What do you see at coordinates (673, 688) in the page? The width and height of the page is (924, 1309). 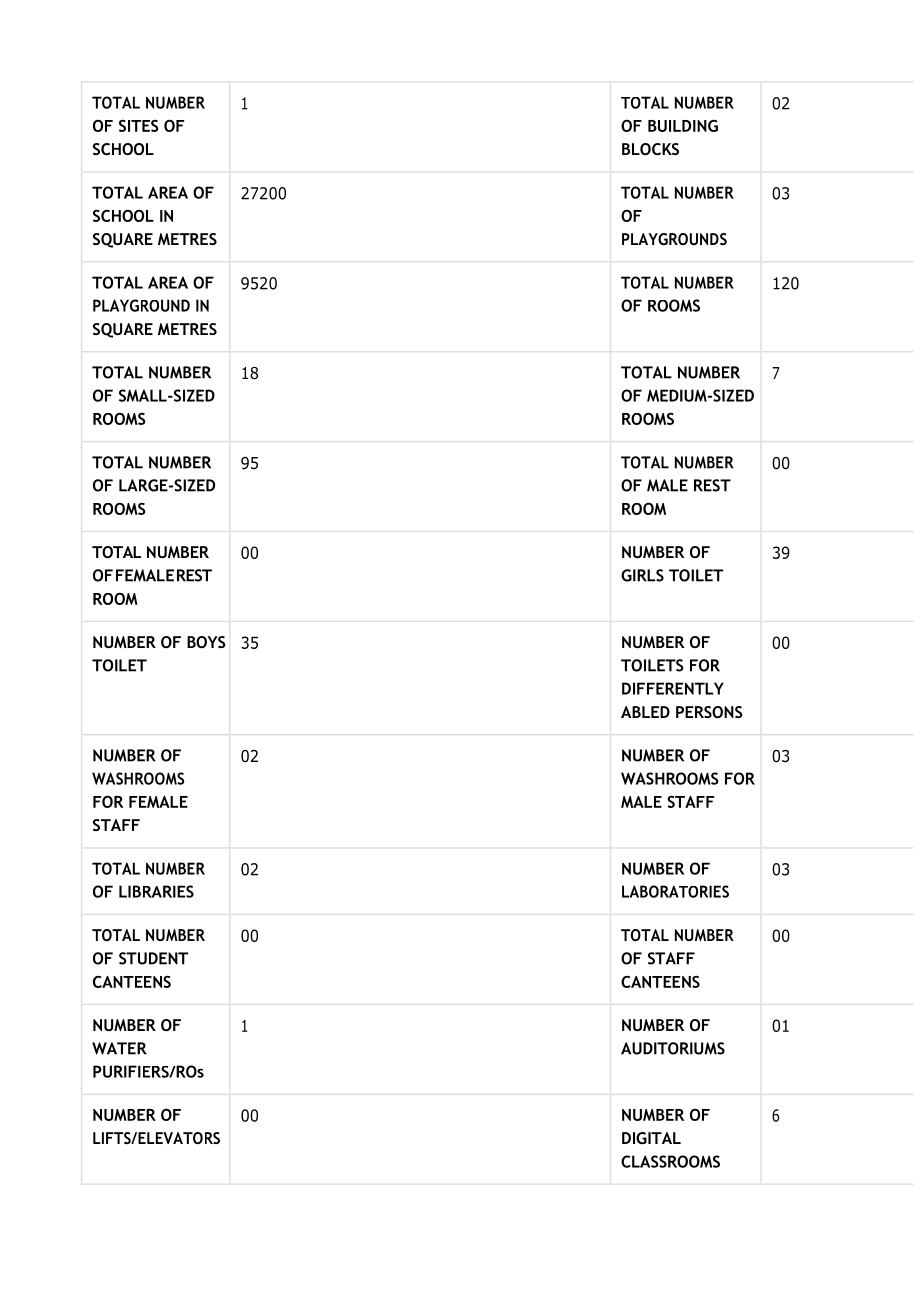 I see `DIFFERENTLY` at bounding box center [673, 688].
